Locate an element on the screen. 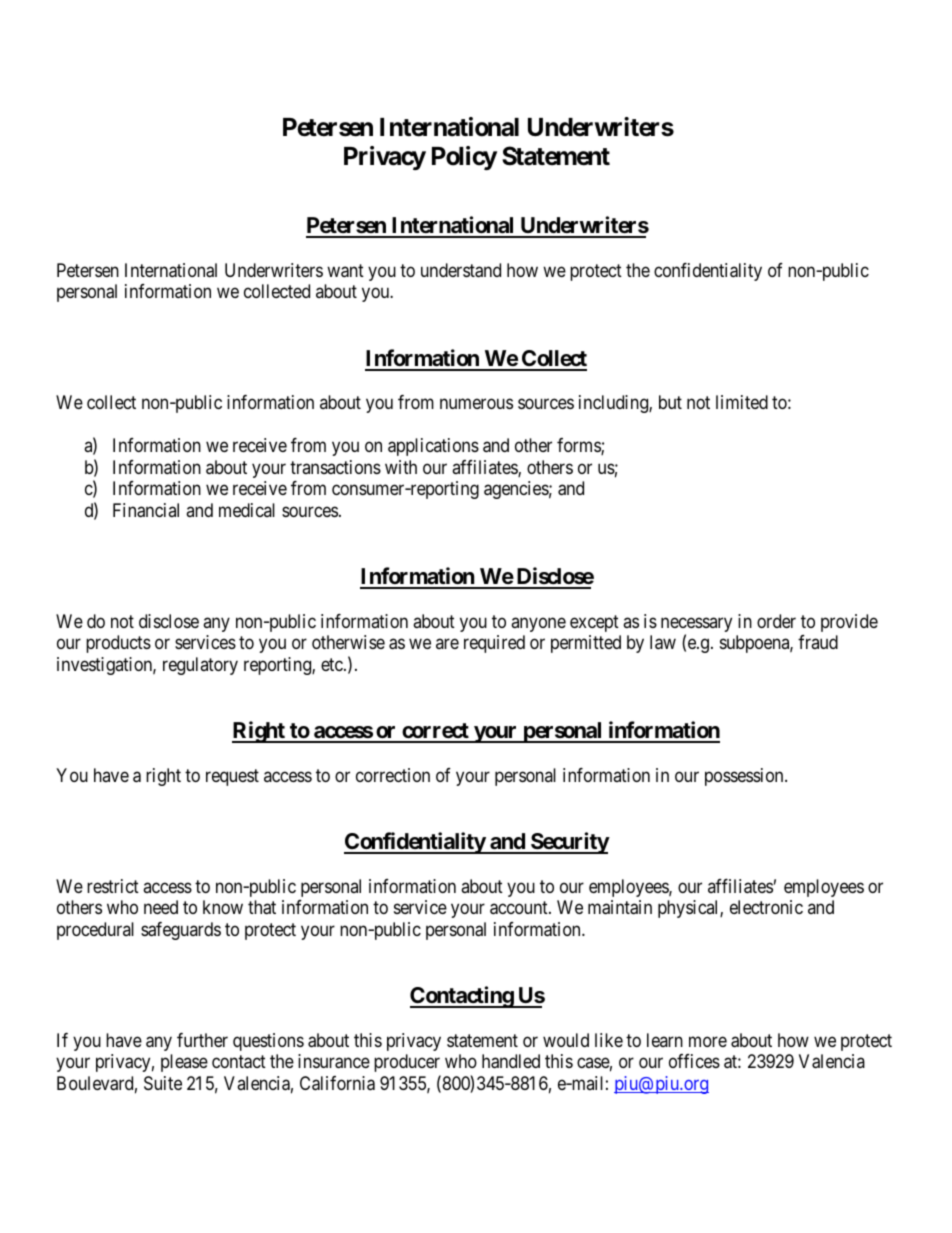 The width and height of the screenshot is (952, 1233). possession is located at coordinates (745, 777).
